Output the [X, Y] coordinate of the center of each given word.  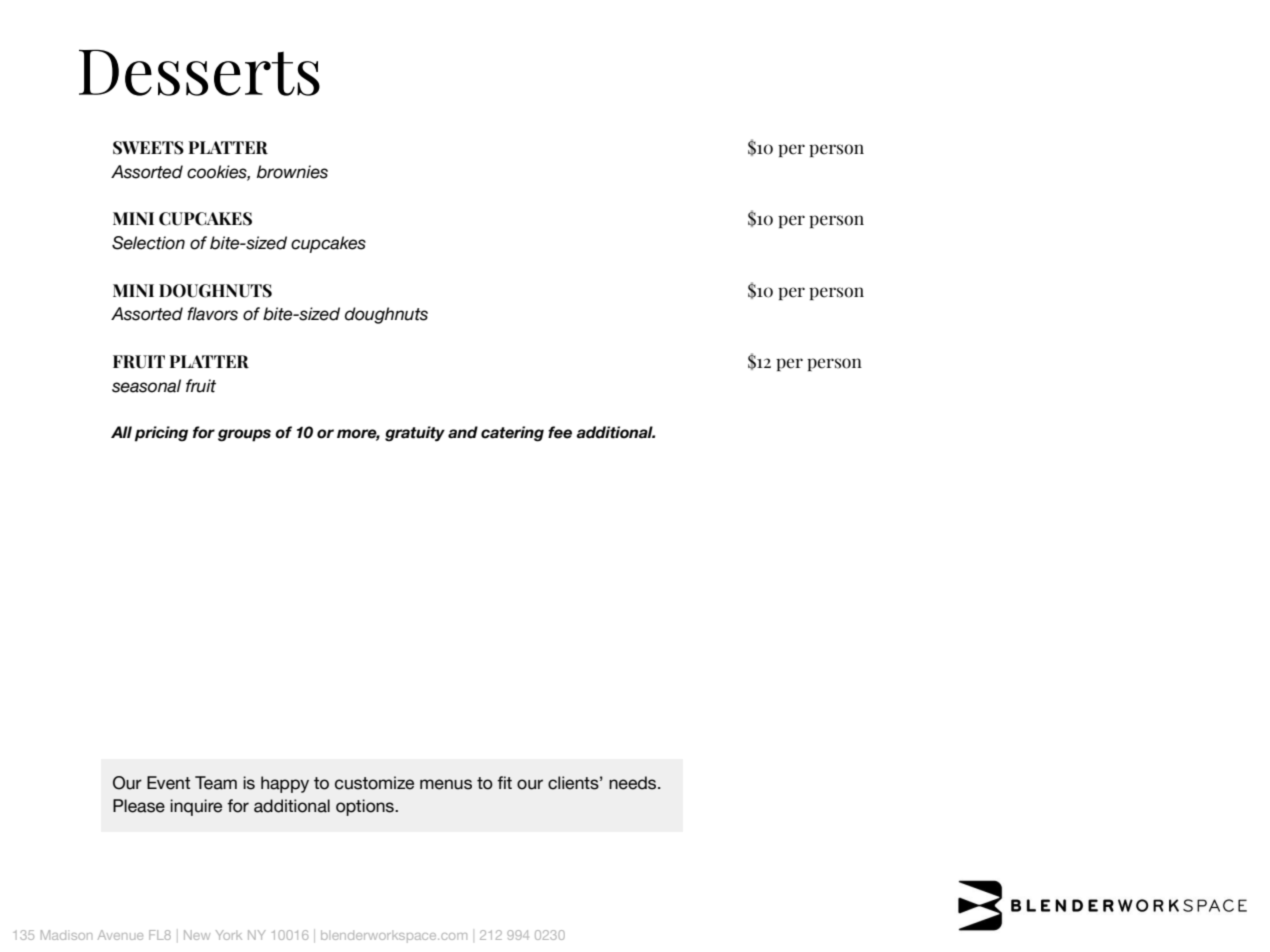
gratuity [415, 434]
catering [512, 434]
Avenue [120, 935]
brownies [292, 172]
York [229, 935]
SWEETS [148, 148]
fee [560, 432]
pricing [161, 434]
